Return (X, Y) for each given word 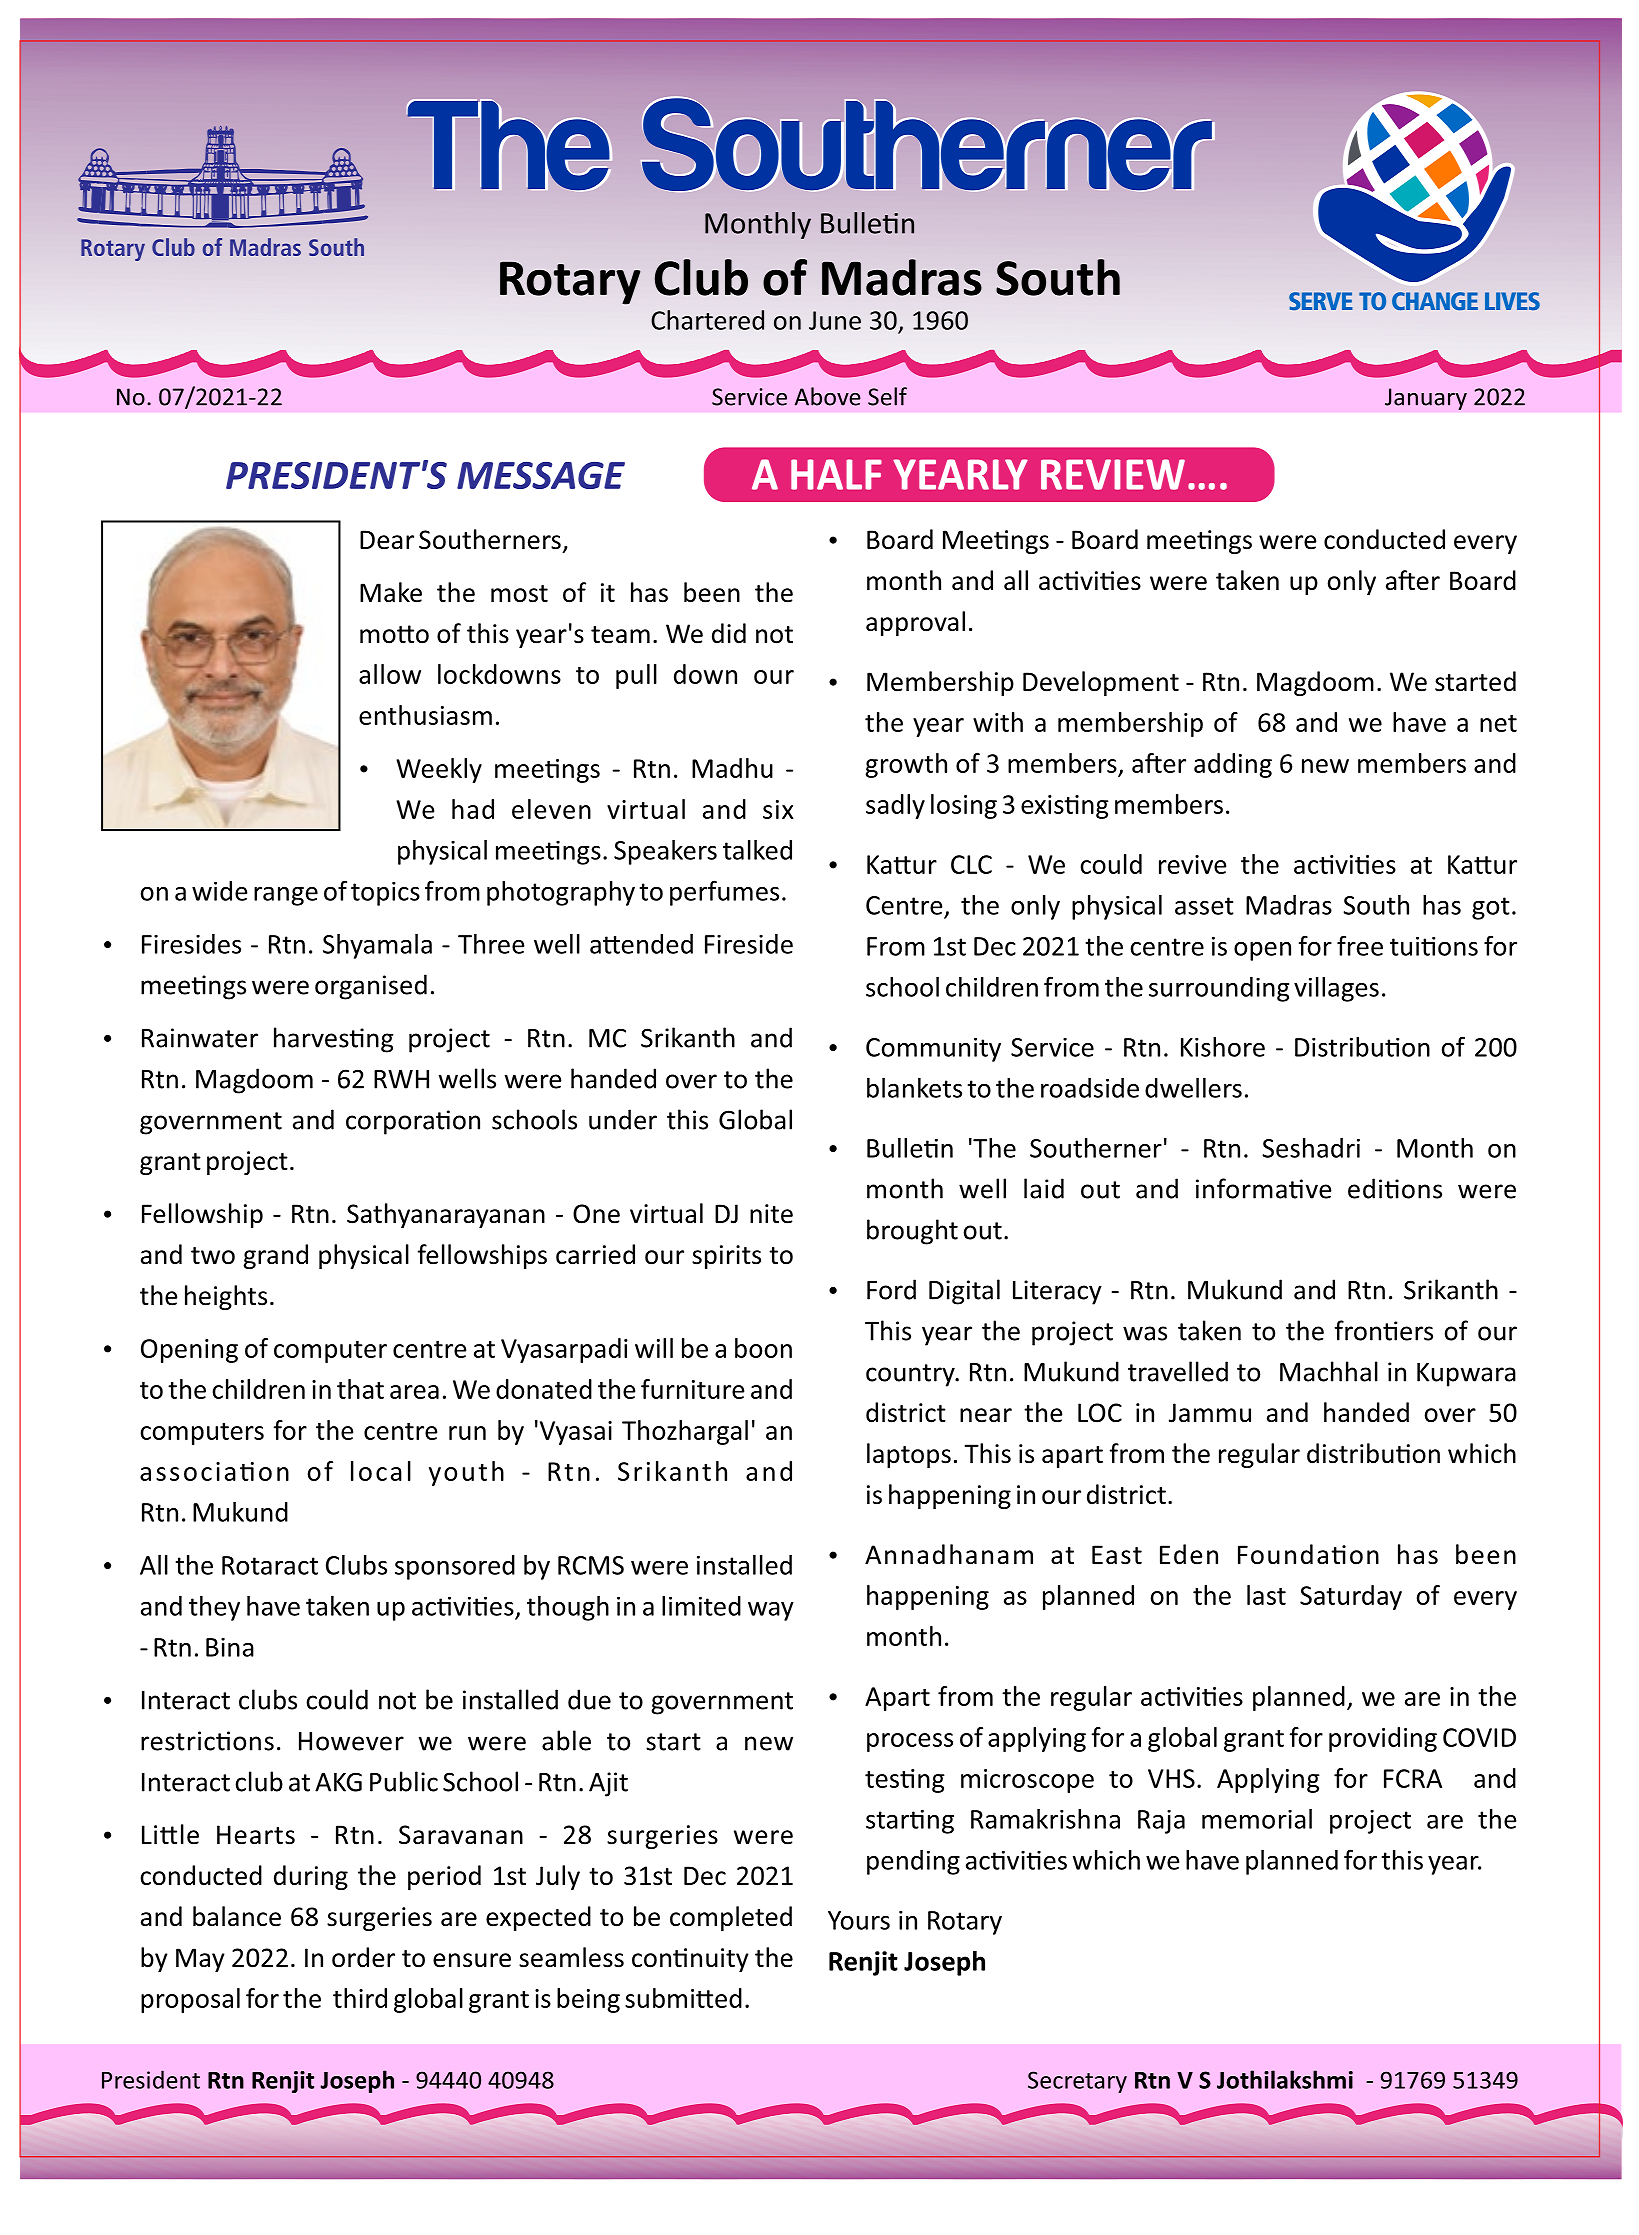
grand (275, 1256)
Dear (387, 540)
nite (771, 1214)
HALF (836, 474)
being (588, 2000)
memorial (1257, 1819)
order (363, 1957)
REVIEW (1113, 474)
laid (1044, 1188)
